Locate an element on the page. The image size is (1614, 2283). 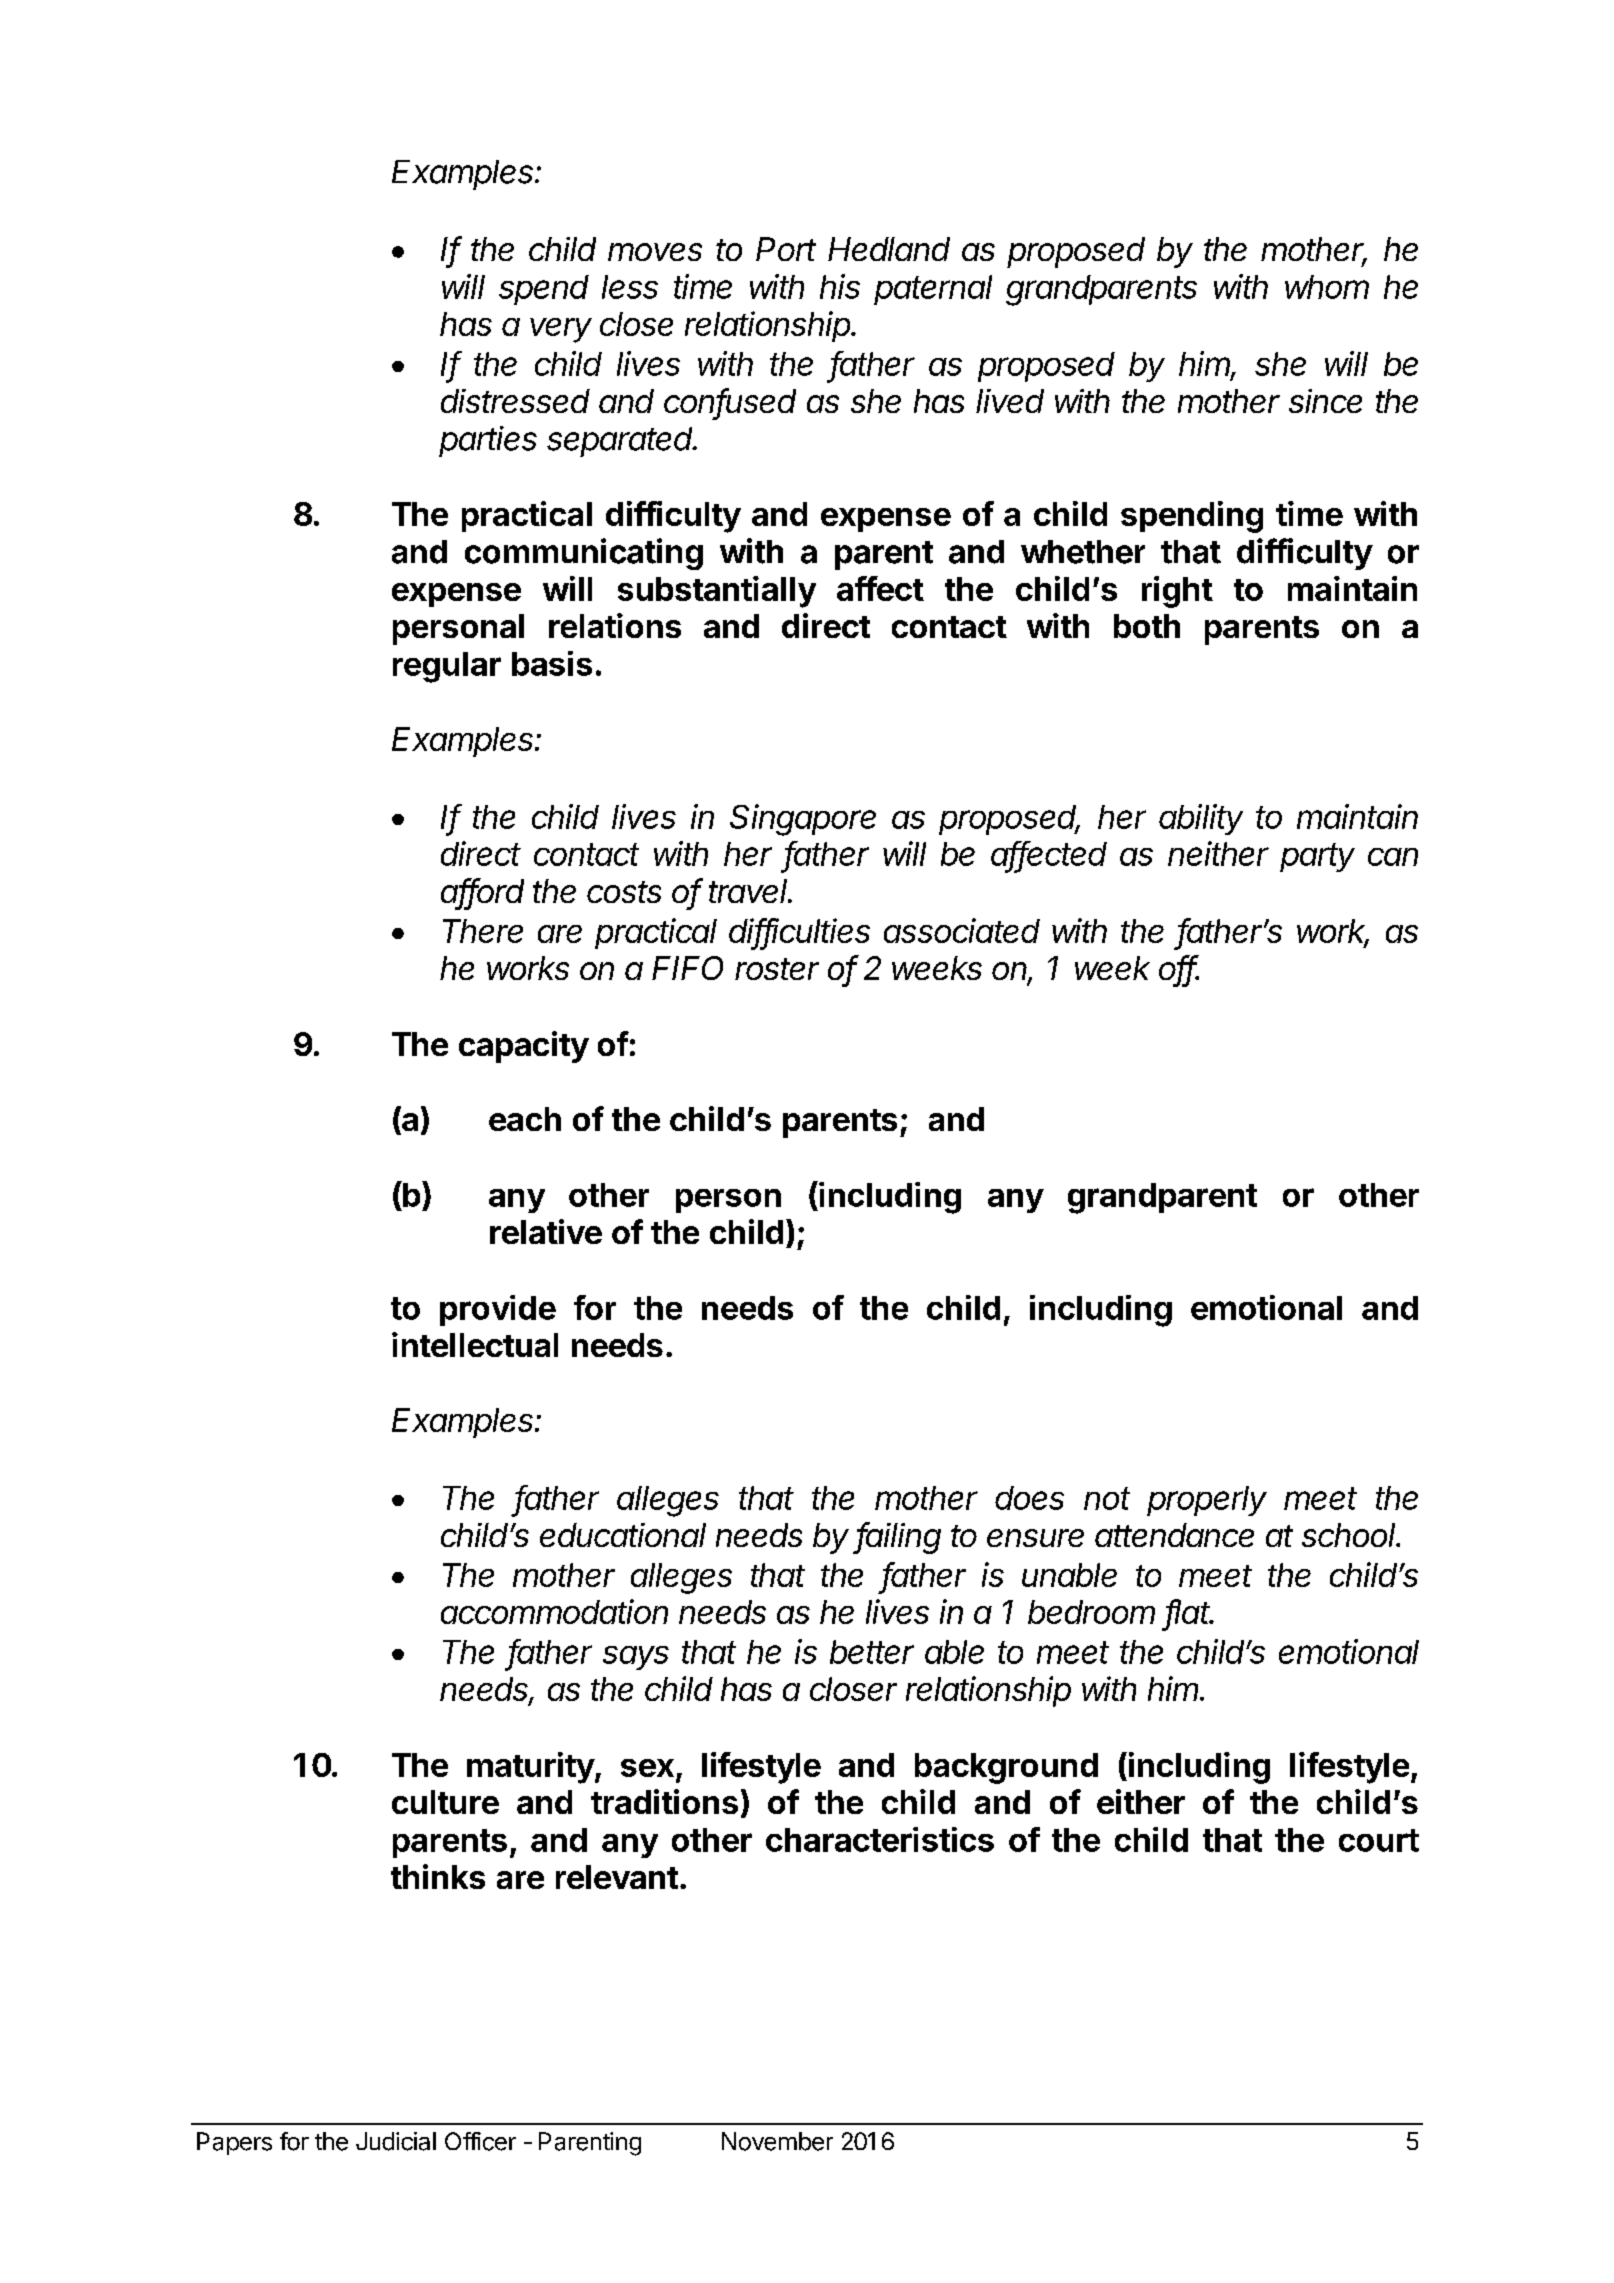
November is located at coordinates (777, 2141).
